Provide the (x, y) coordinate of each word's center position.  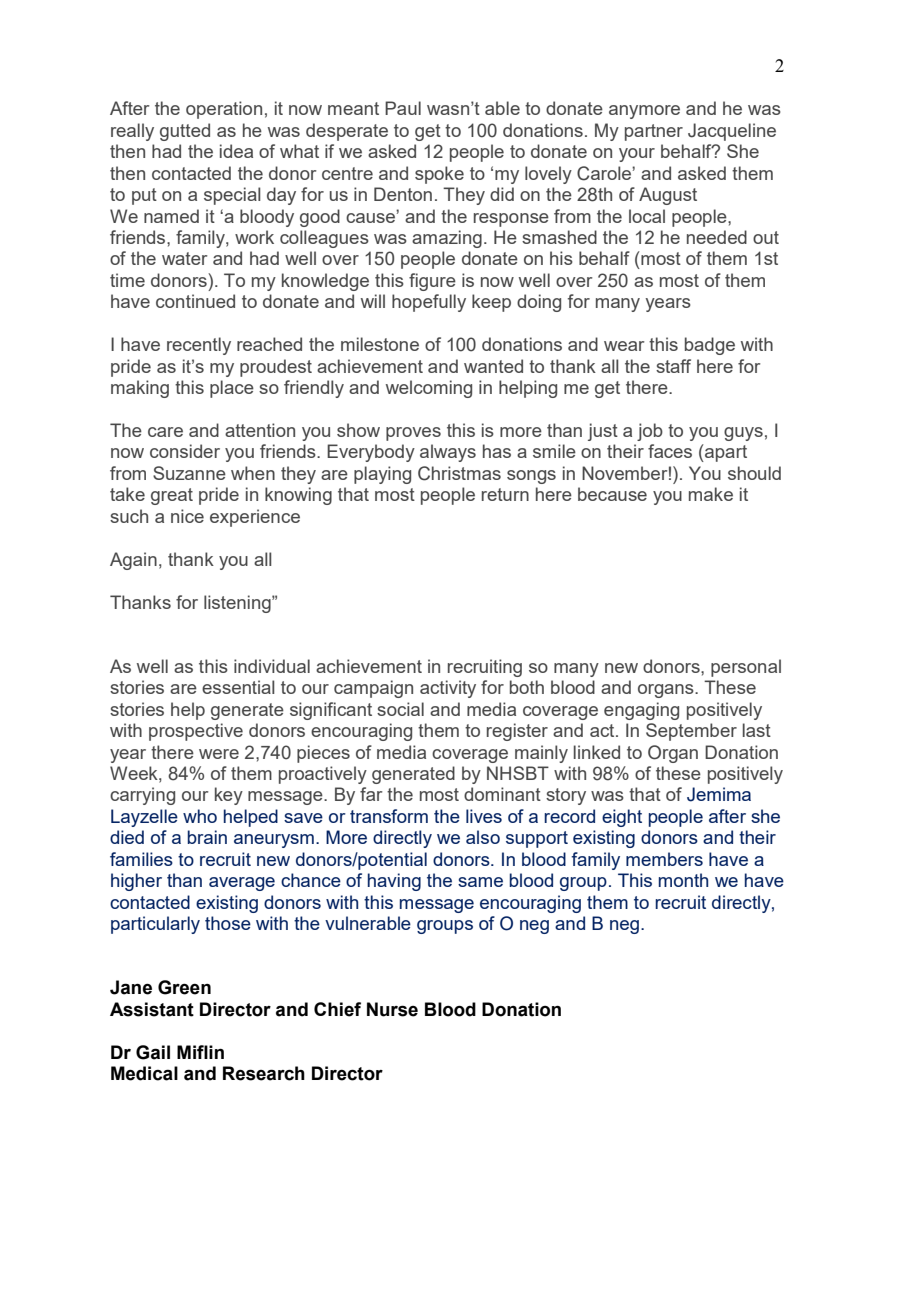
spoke (439, 175)
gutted (185, 132)
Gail (153, 1052)
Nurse (392, 1009)
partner (654, 132)
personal (746, 668)
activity (448, 689)
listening (238, 604)
